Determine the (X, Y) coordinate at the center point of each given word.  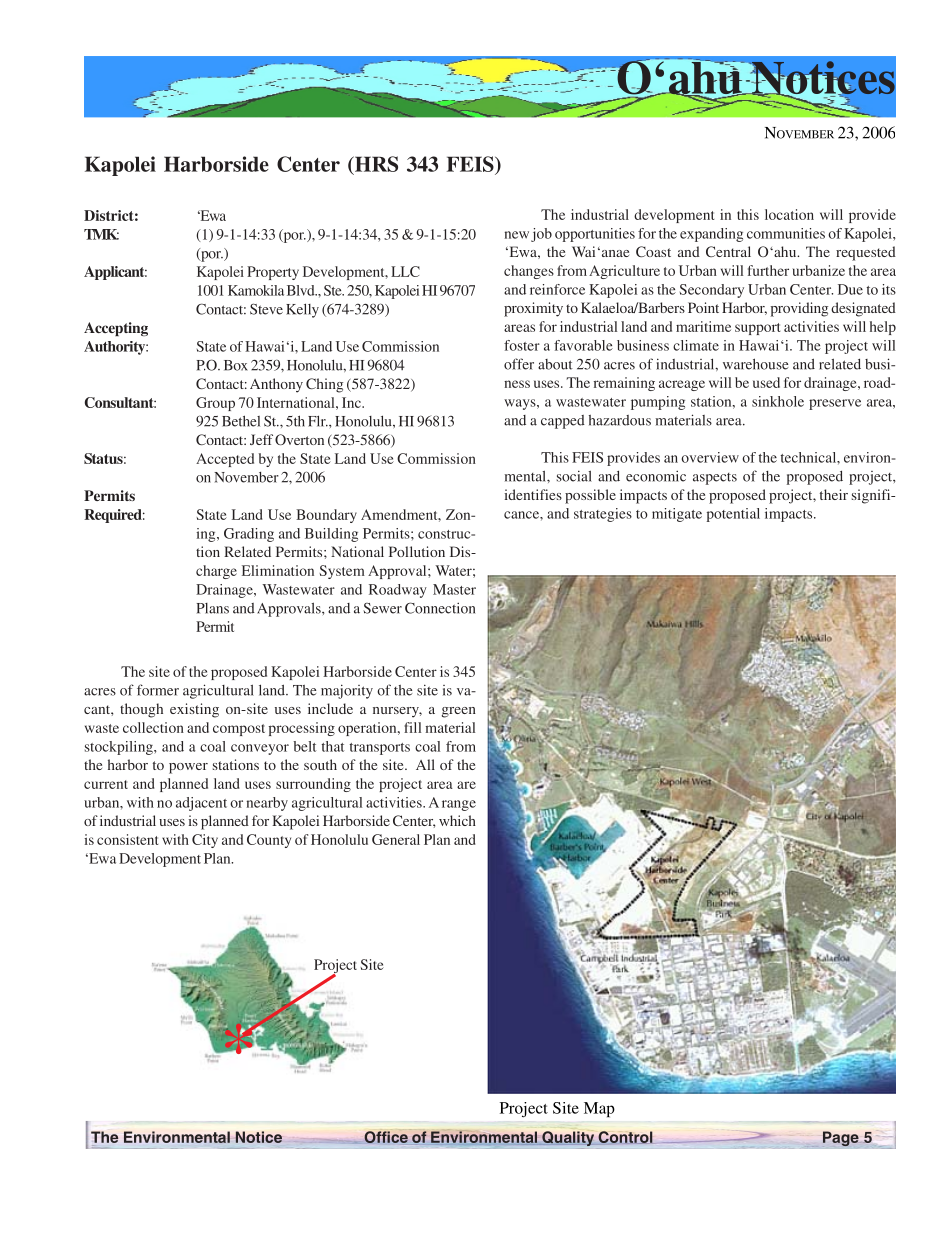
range (459, 805)
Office (386, 1137)
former (158, 690)
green (459, 712)
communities (786, 233)
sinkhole (778, 401)
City (205, 841)
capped (563, 422)
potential (733, 515)
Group (215, 404)
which (457, 820)
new (517, 235)
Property (273, 273)
